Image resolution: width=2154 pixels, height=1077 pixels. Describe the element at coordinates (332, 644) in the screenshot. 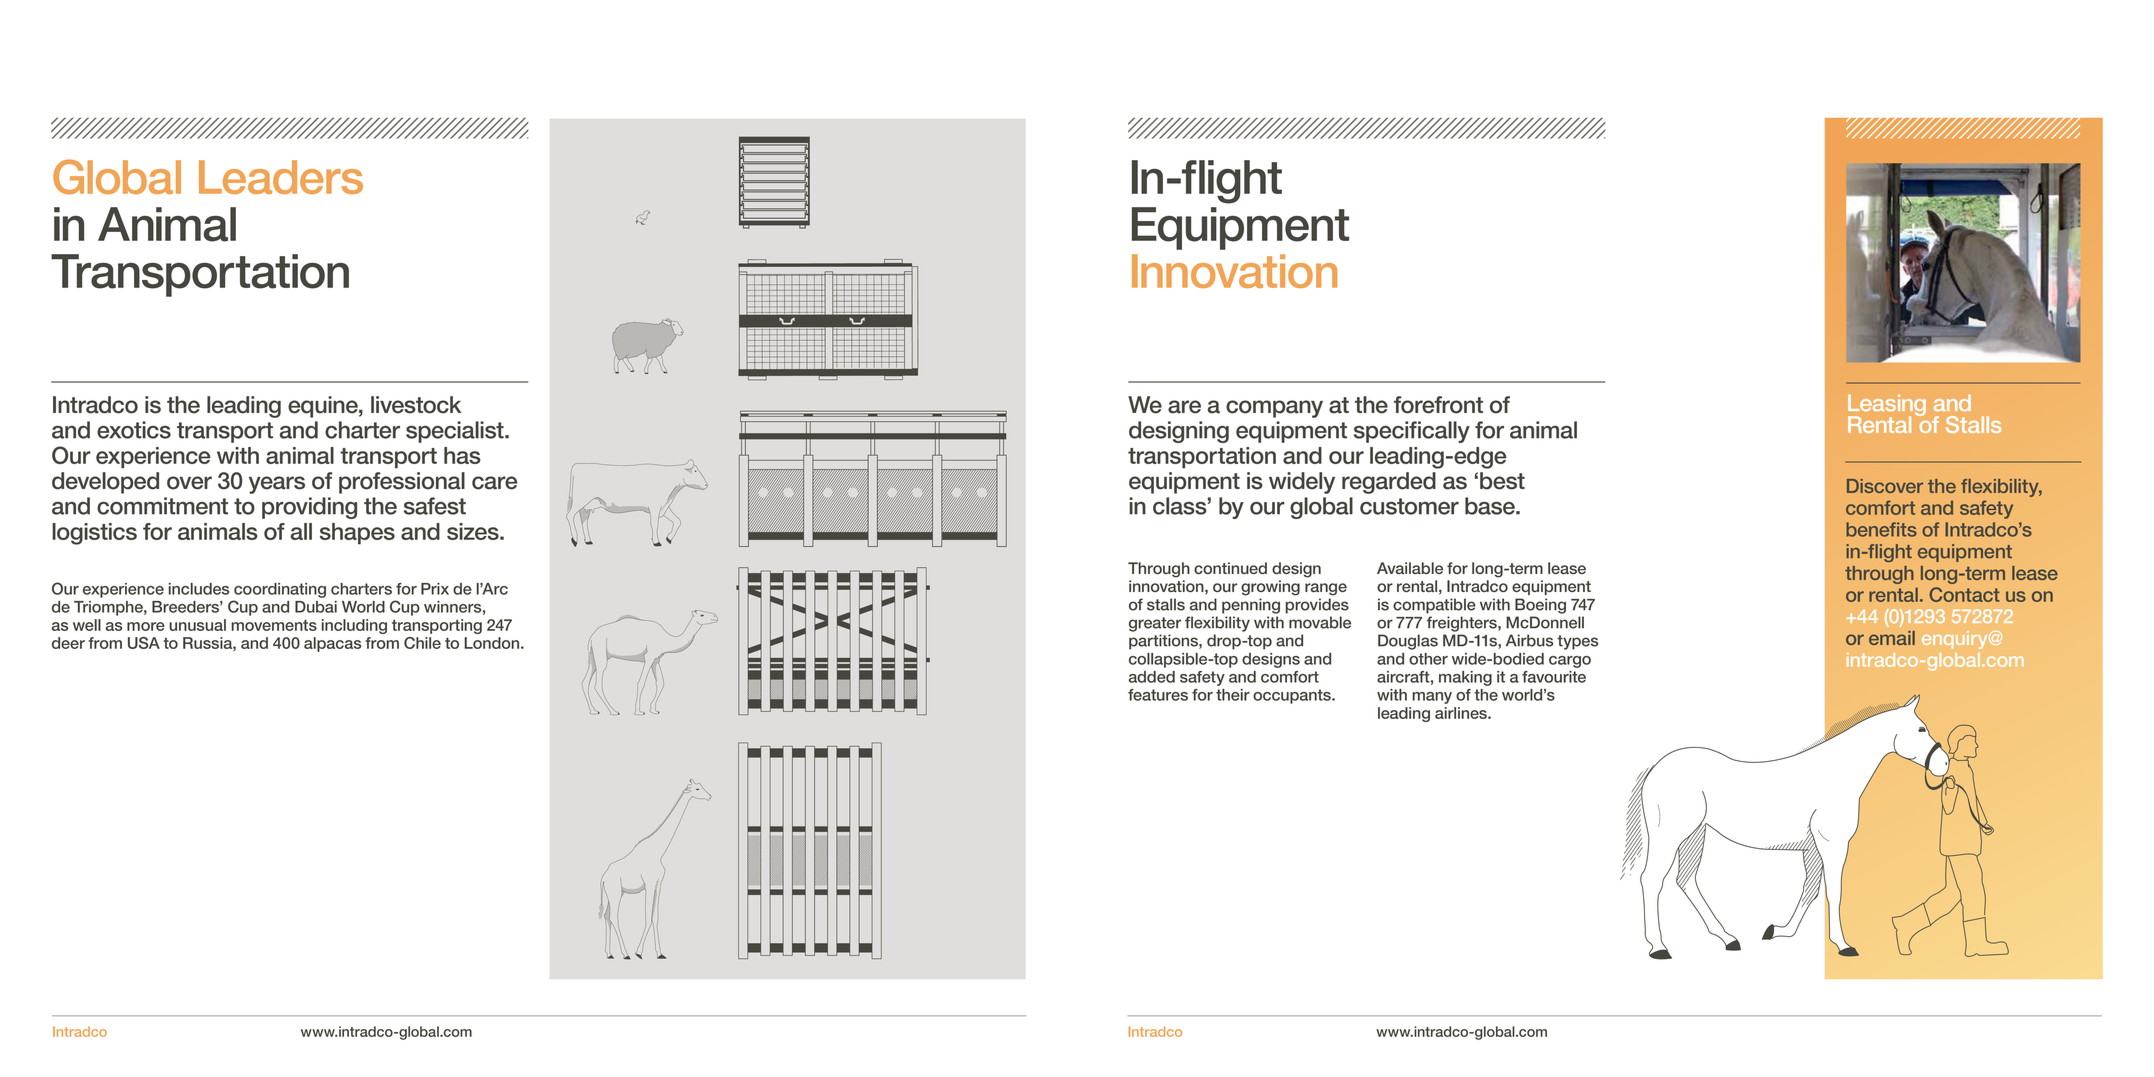

I see `alpacas` at that location.
